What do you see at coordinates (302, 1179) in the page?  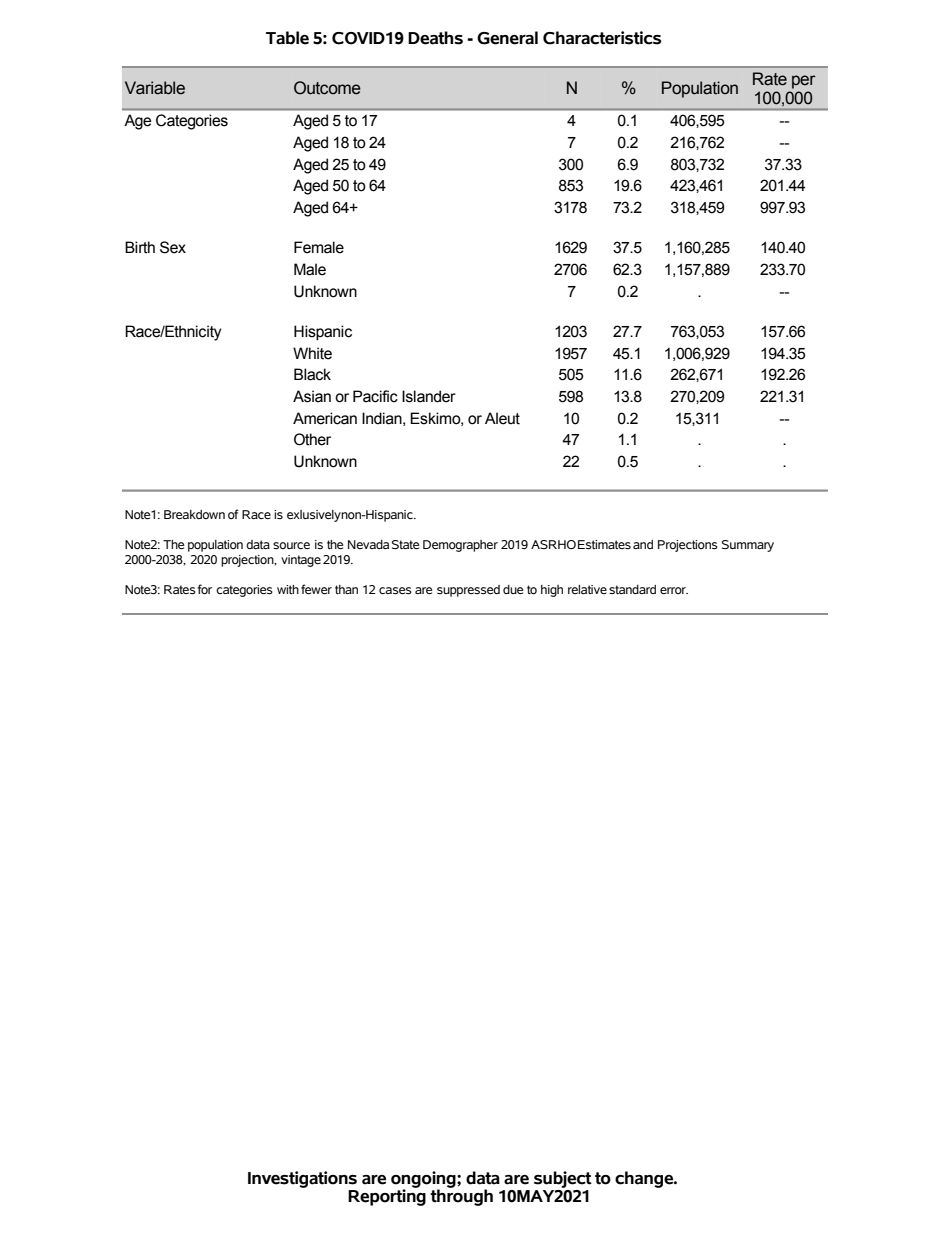 I see `Investigations` at bounding box center [302, 1179].
